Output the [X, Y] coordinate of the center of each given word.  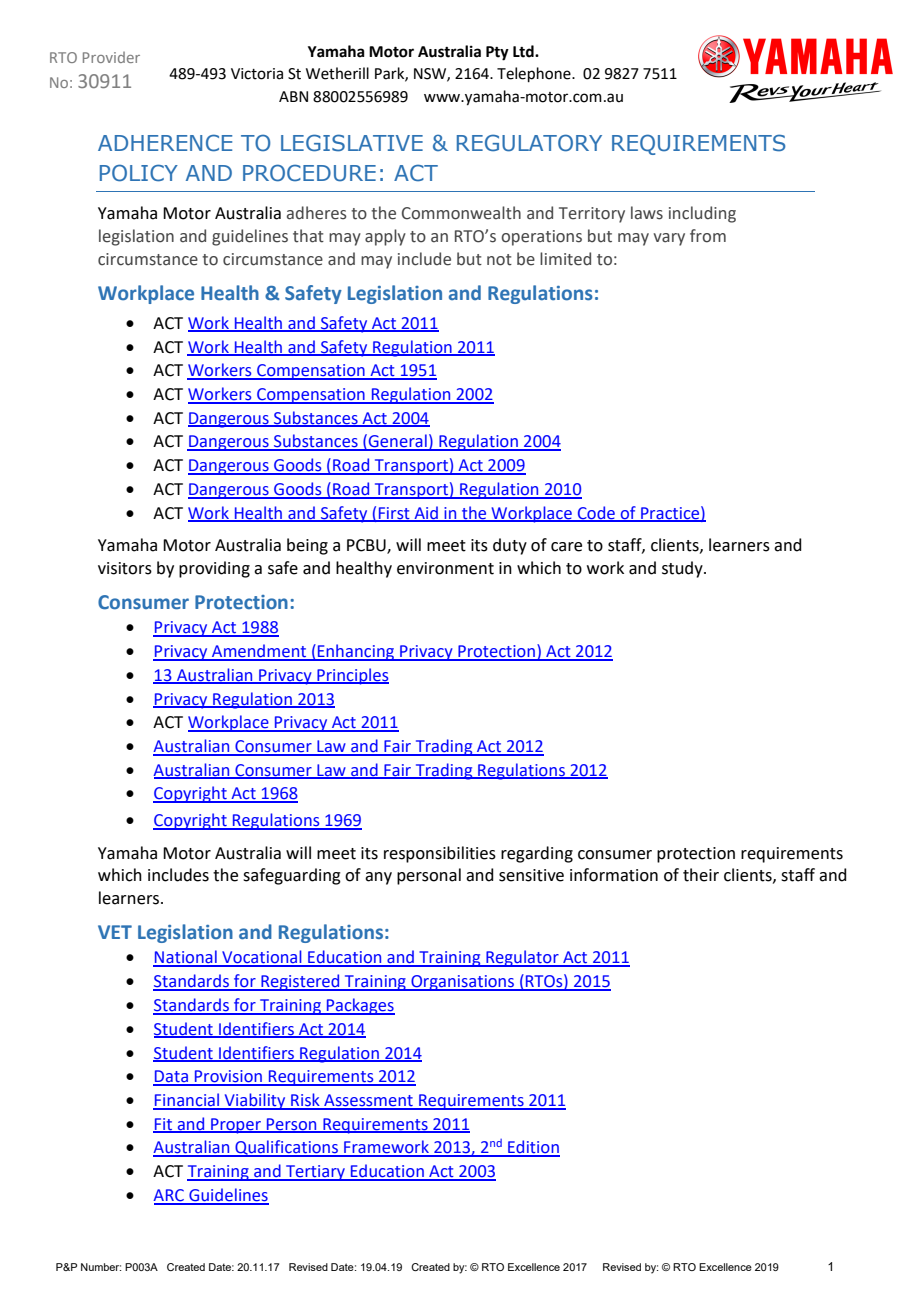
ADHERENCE [165, 143]
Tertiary [315, 1173]
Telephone [535, 74]
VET [115, 932]
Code [596, 513]
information [614, 875]
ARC [169, 1196]
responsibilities [440, 854]
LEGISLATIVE [352, 143]
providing [214, 569]
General [398, 442]
